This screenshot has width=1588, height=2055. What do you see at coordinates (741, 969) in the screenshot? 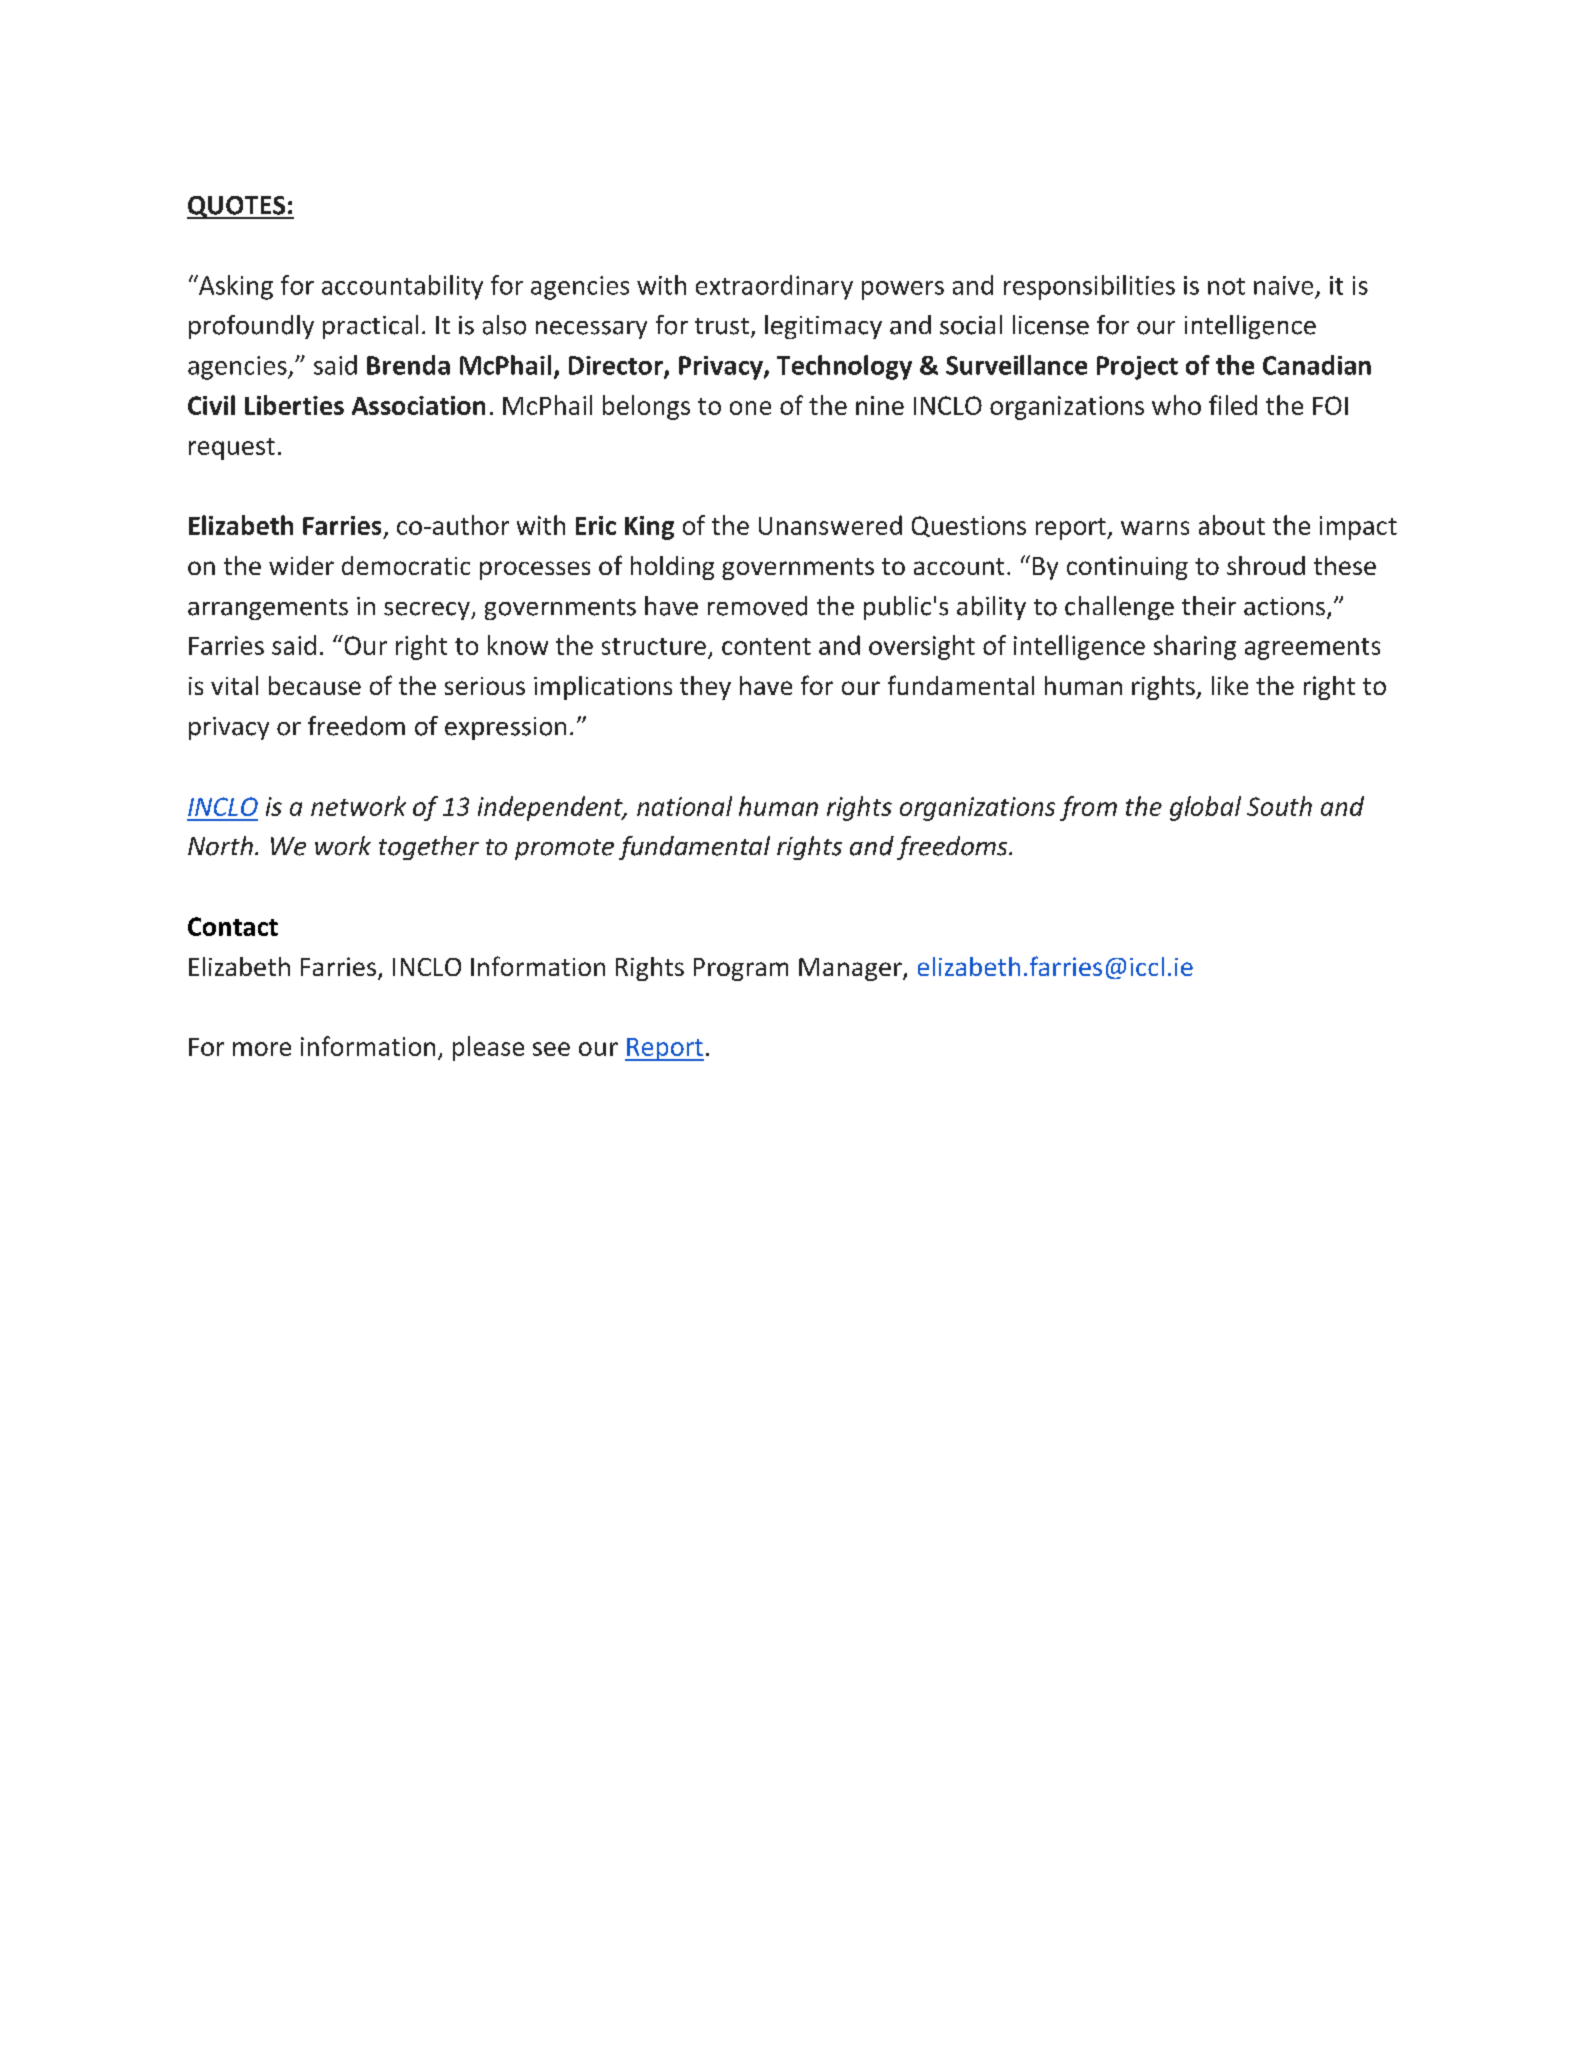
I see `Program` at bounding box center [741, 969].
